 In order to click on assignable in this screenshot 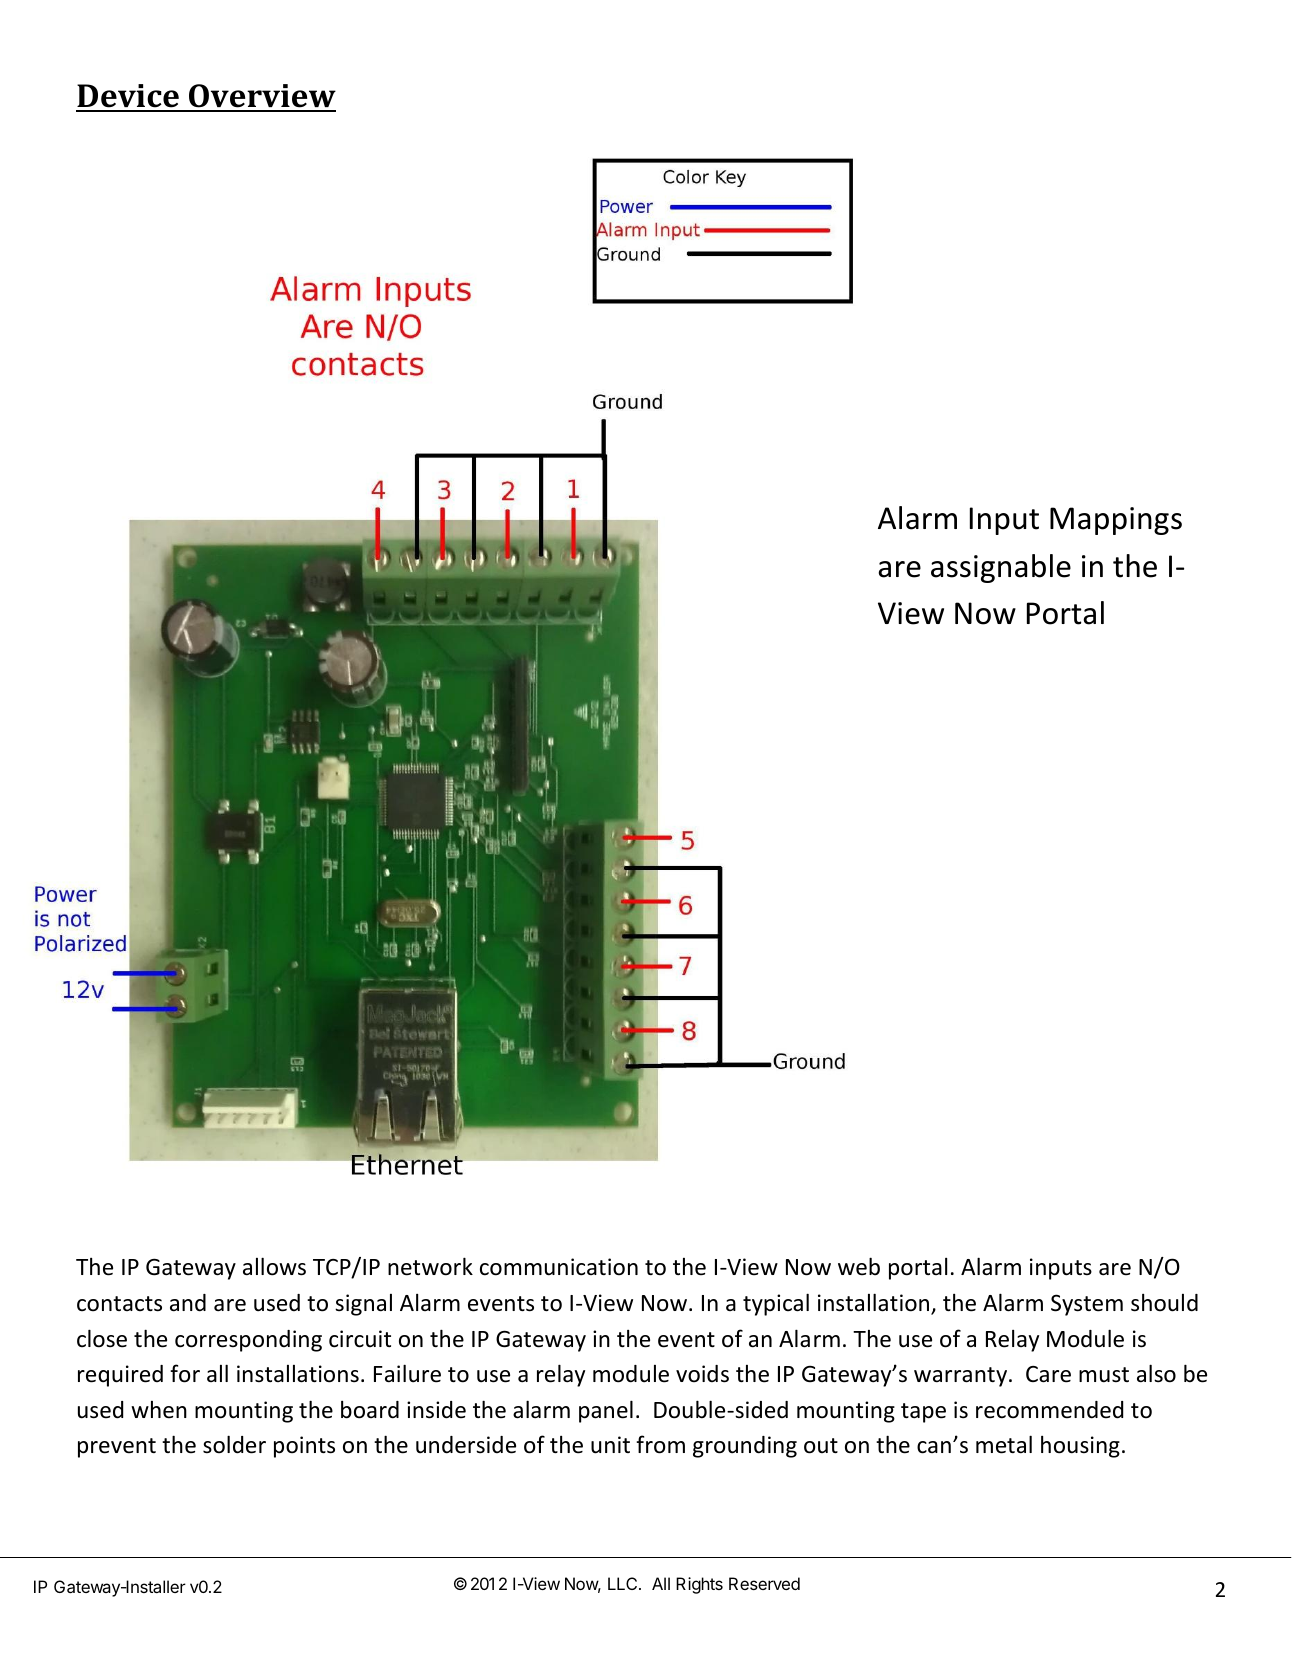, I will do `click(1001, 568)`.
